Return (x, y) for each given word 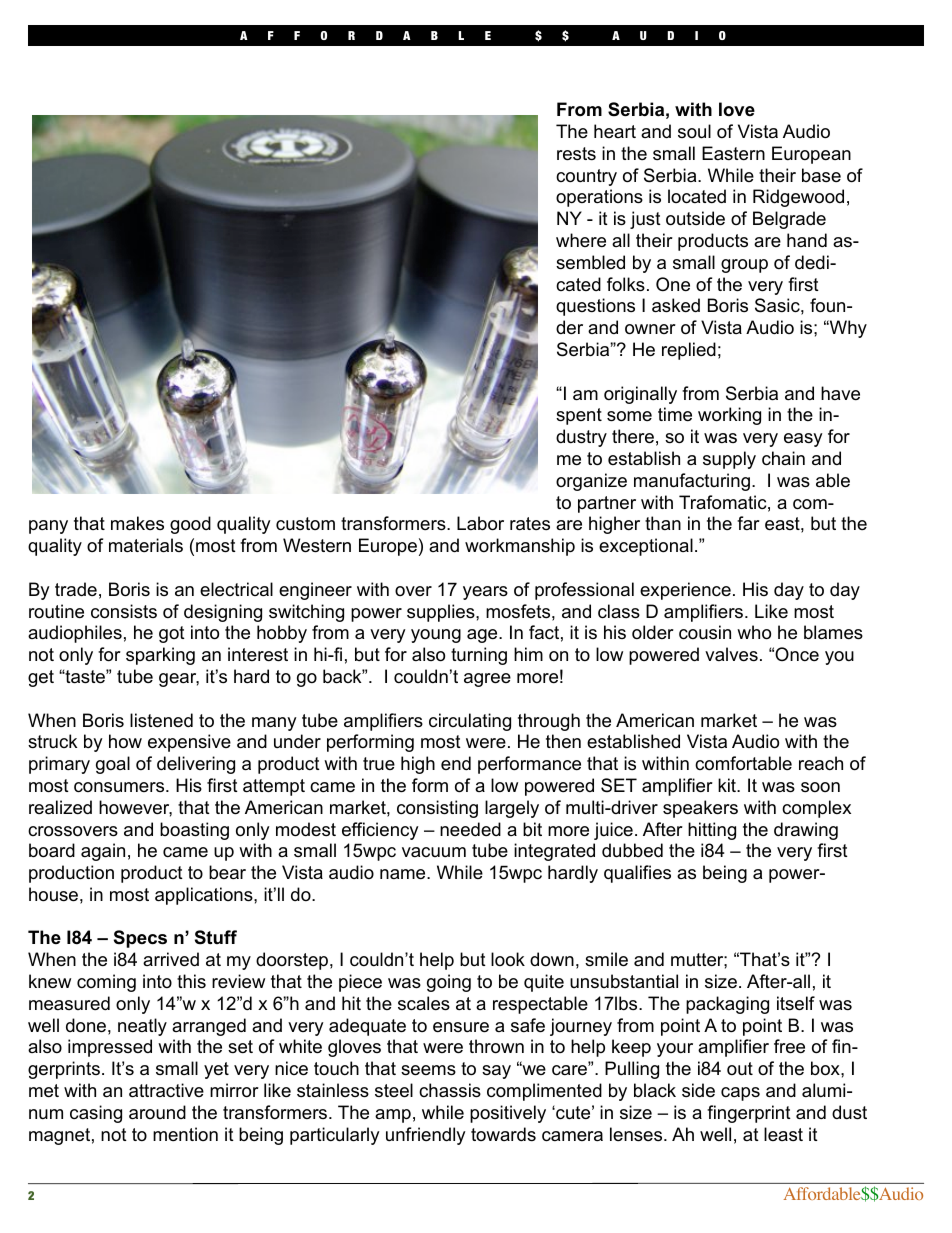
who (754, 632)
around (157, 1112)
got (172, 634)
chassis (450, 1090)
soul (694, 131)
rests (576, 154)
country (586, 177)
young (436, 636)
